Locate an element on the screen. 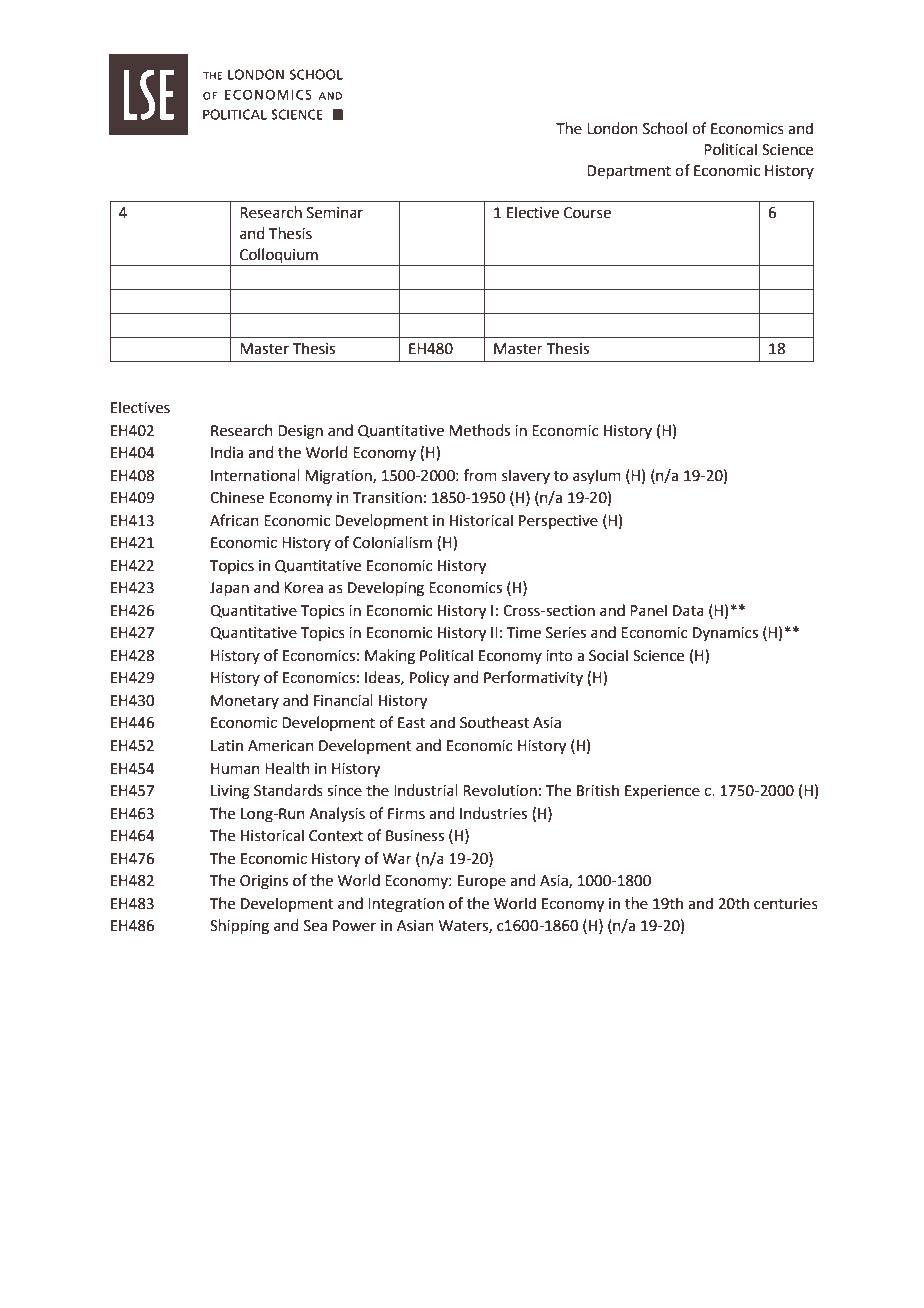  London is located at coordinates (612, 128).
